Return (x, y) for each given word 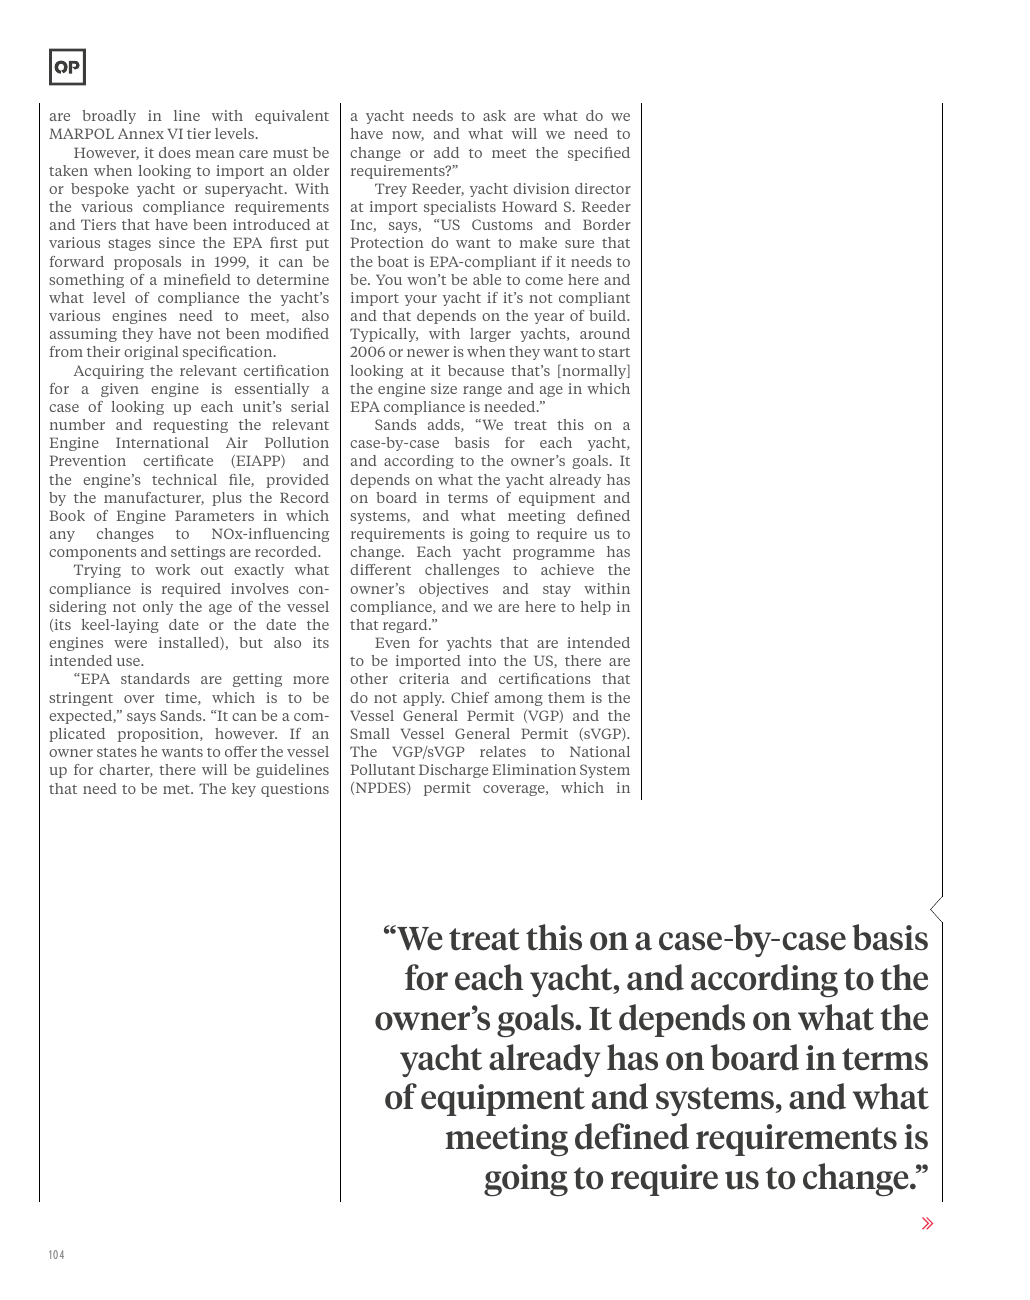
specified (599, 154)
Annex (141, 133)
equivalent (292, 117)
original (151, 353)
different (380, 569)
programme (554, 554)
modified (297, 333)
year (549, 318)
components (92, 554)
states (117, 752)
